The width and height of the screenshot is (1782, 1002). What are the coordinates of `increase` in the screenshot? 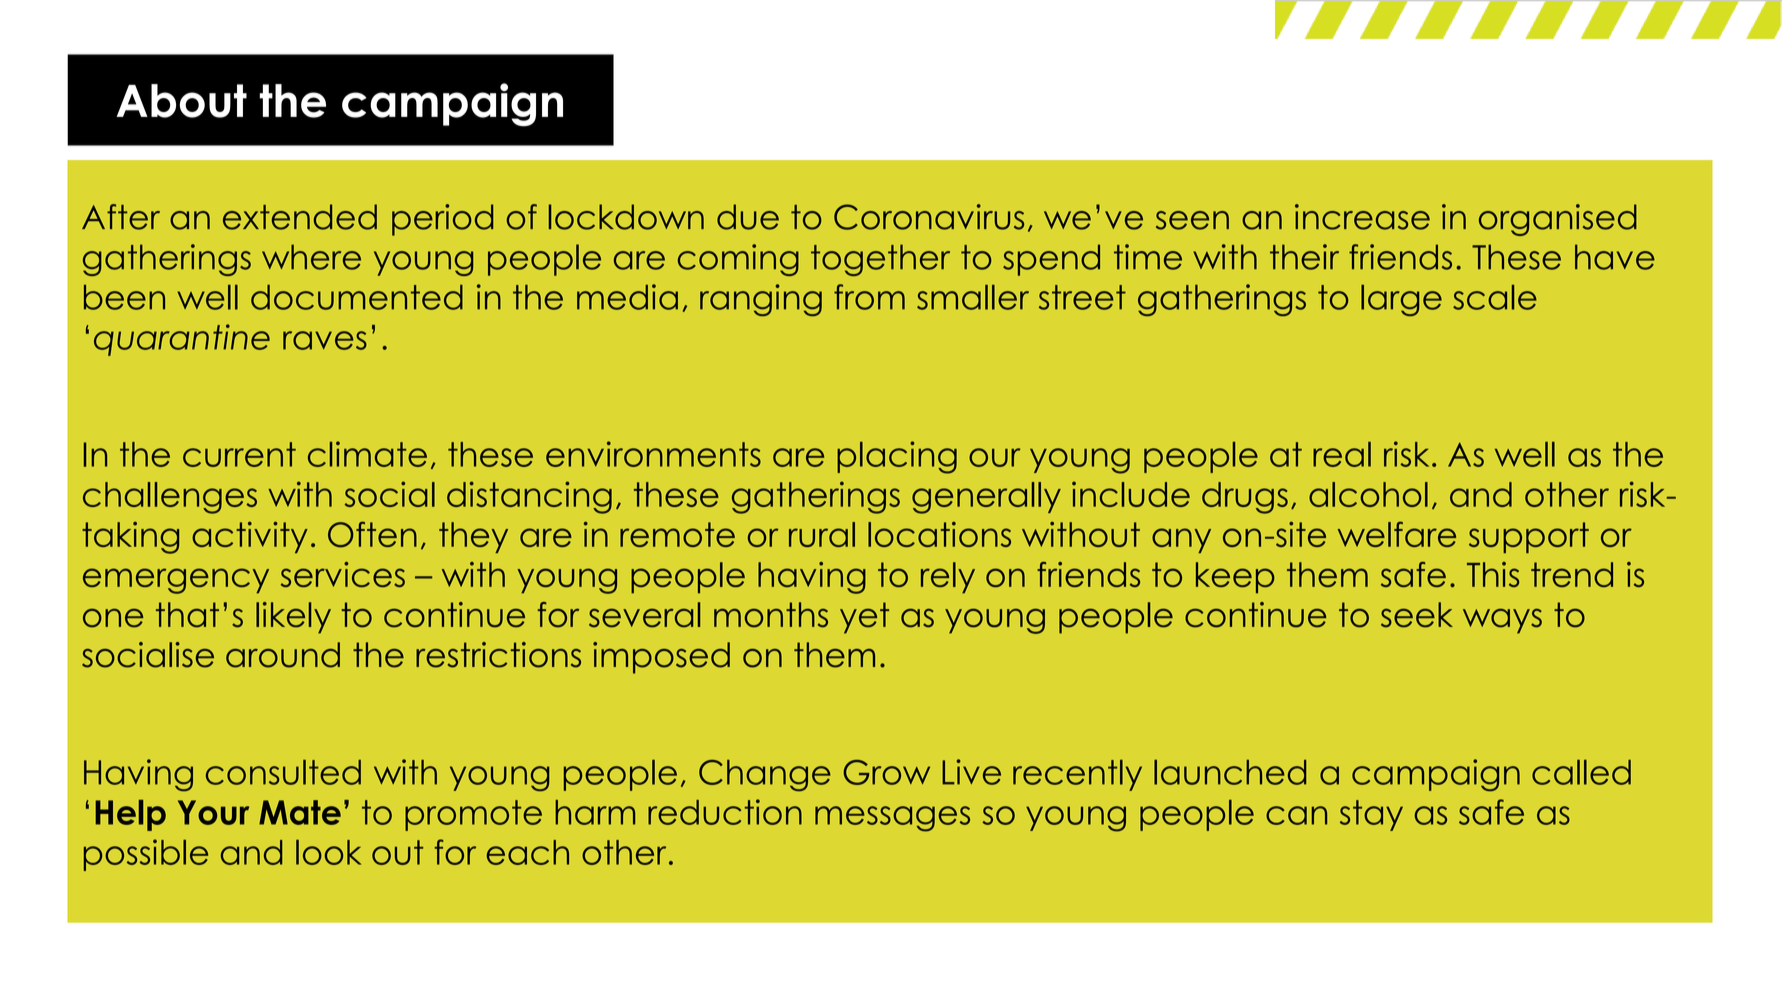 It's located at (1362, 217).
